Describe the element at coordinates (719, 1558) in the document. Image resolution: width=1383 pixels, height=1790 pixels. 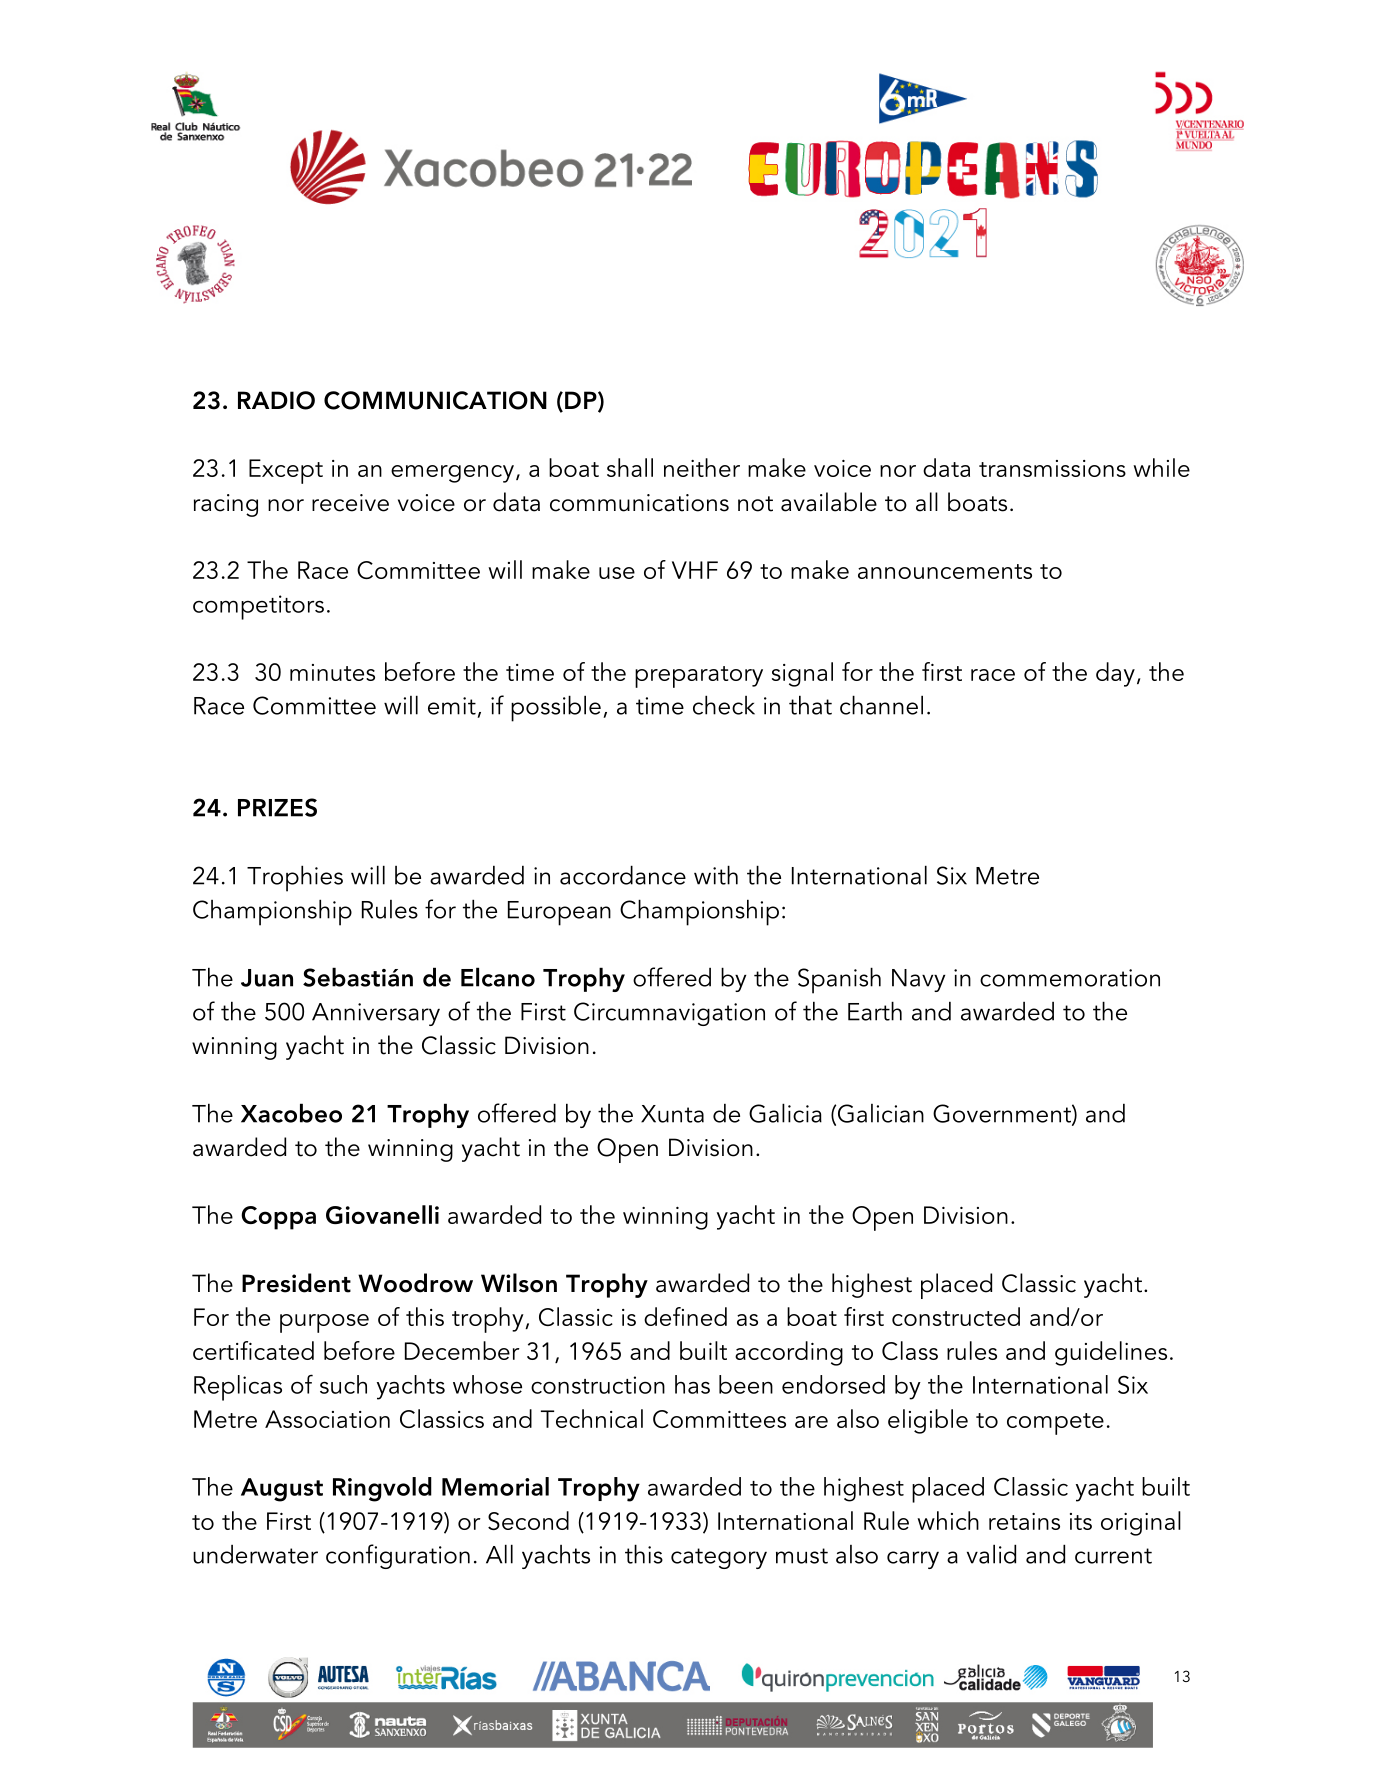
I see `category` at that location.
